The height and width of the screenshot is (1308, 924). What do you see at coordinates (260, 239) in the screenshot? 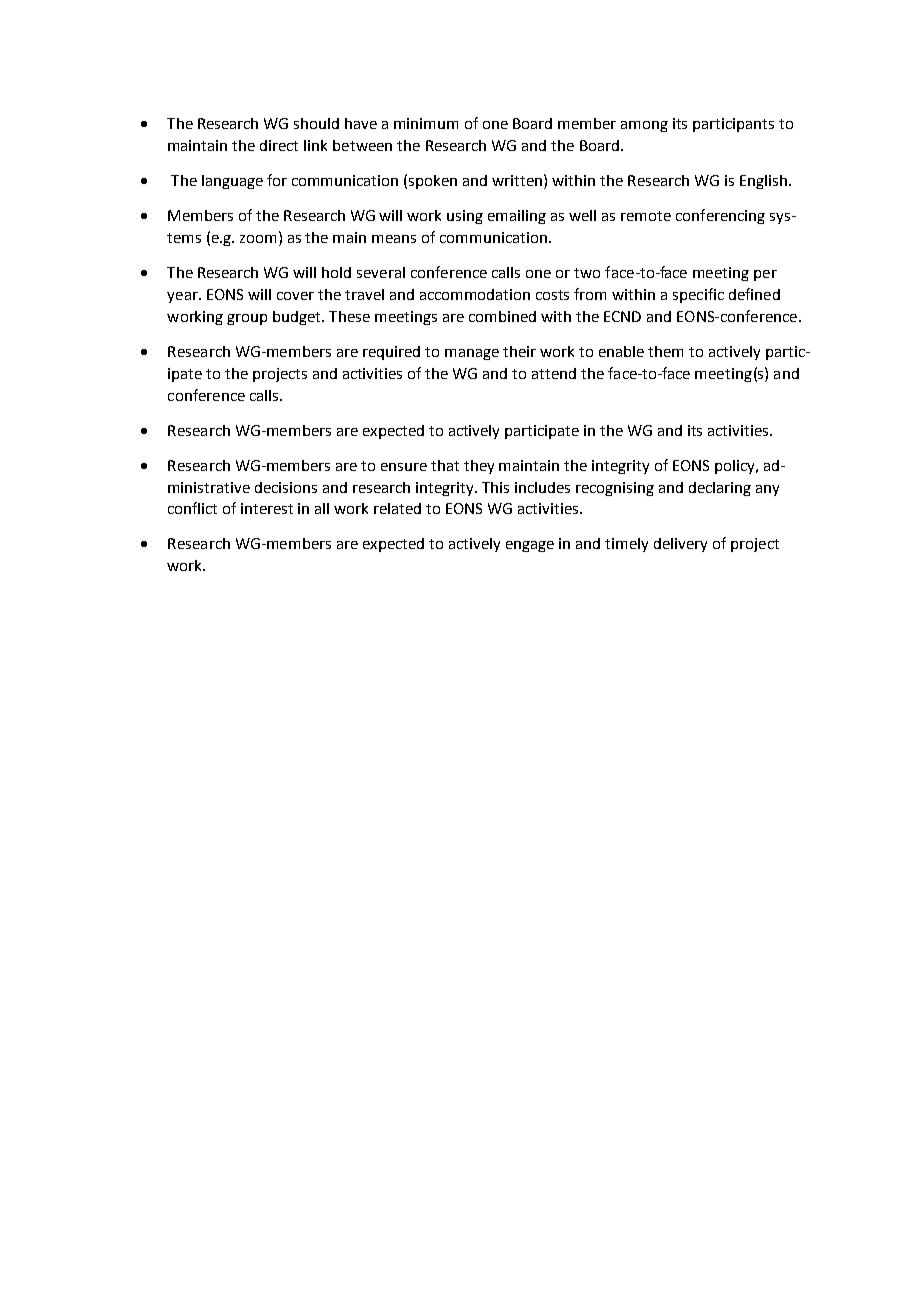
I see `zoom` at bounding box center [260, 239].
